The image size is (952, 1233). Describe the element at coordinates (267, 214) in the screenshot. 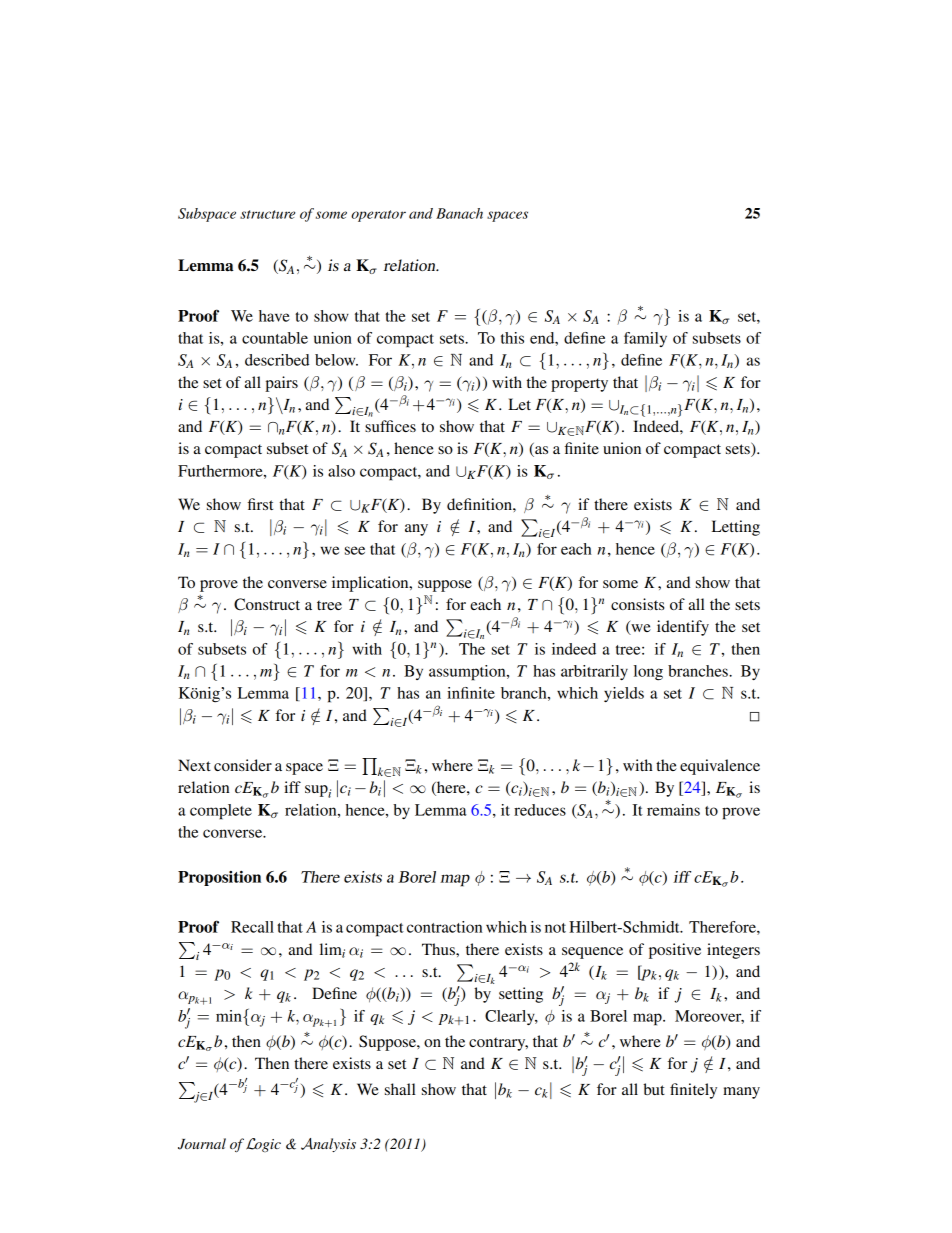

I see `structure` at that location.
